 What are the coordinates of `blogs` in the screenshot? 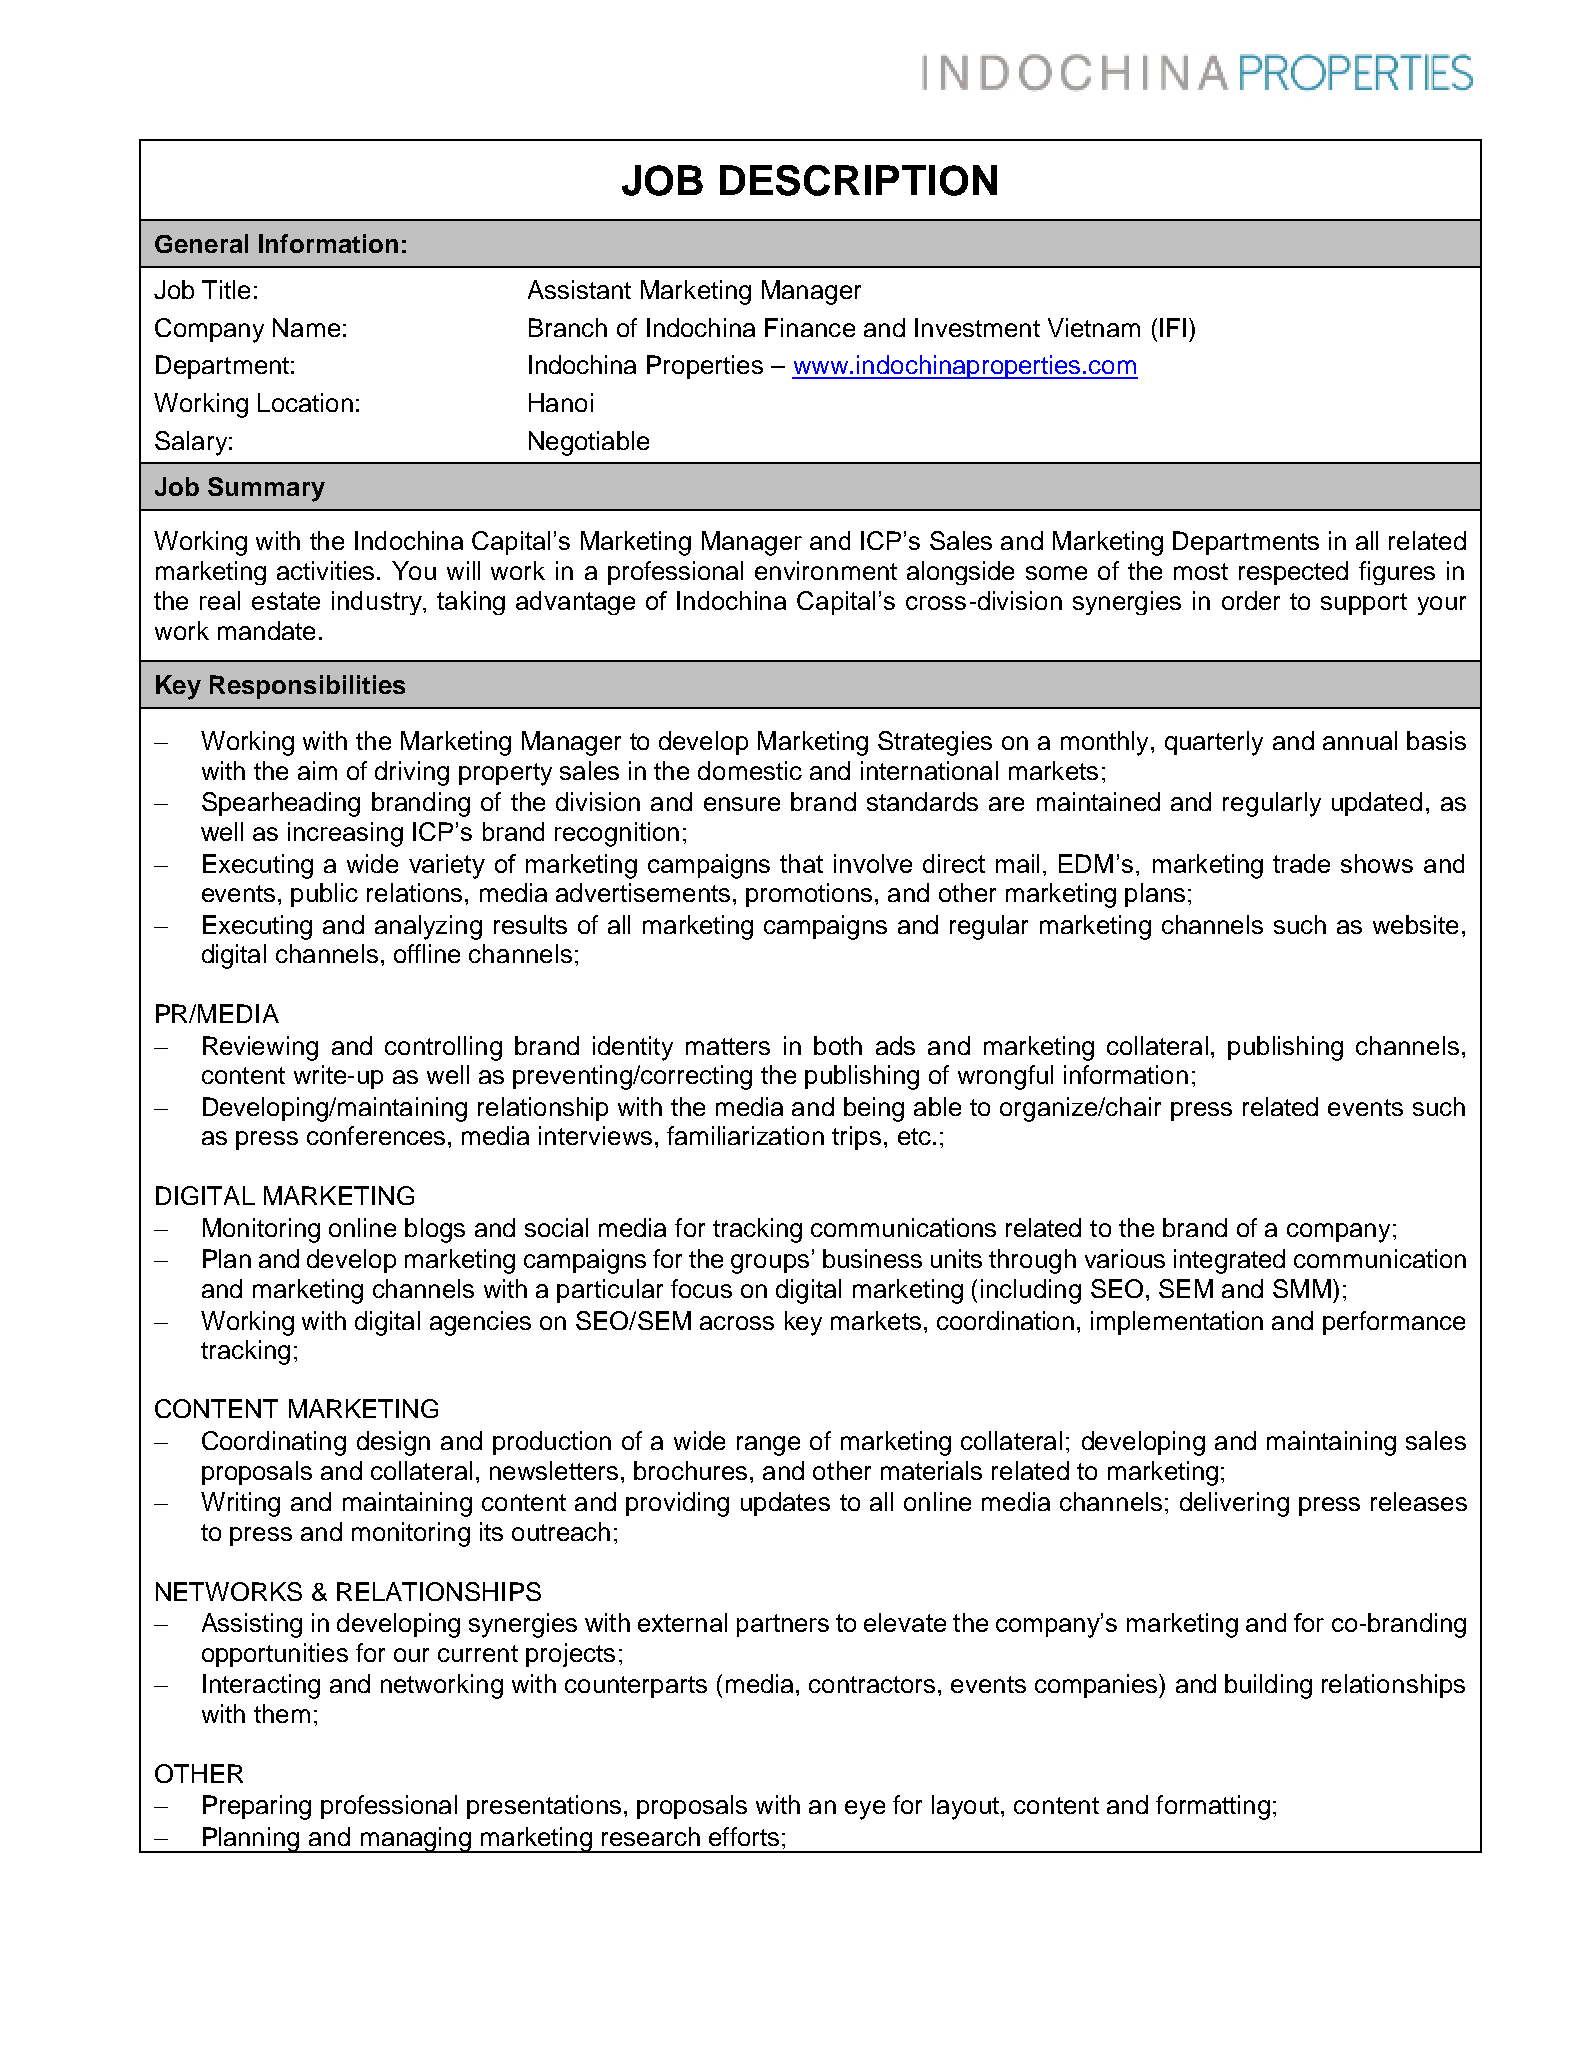 It's located at (435, 1230).
